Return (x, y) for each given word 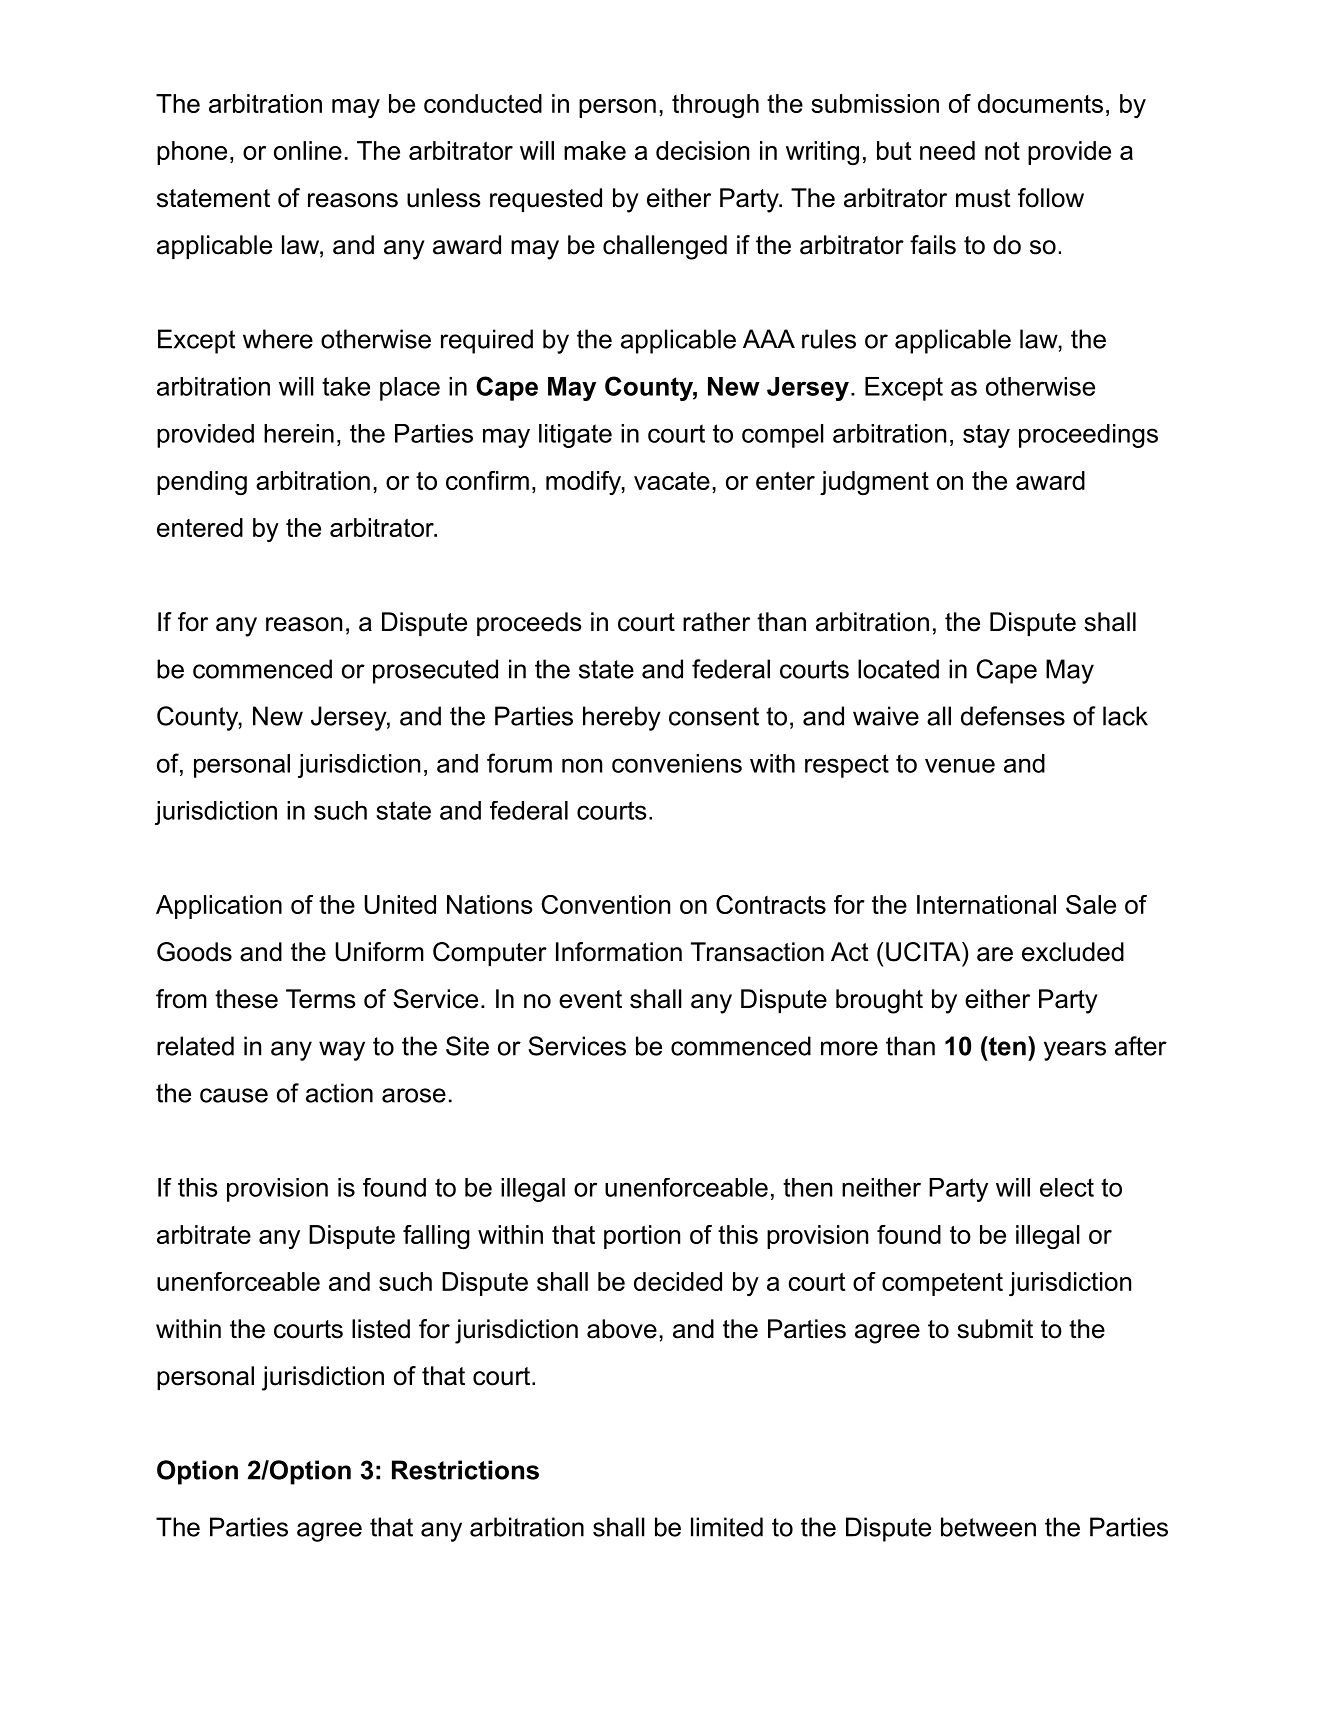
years (1075, 1051)
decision (702, 150)
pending (202, 483)
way (342, 1051)
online (308, 150)
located (898, 669)
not (1002, 151)
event (590, 999)
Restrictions (465, 1470)
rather (716, 622)
